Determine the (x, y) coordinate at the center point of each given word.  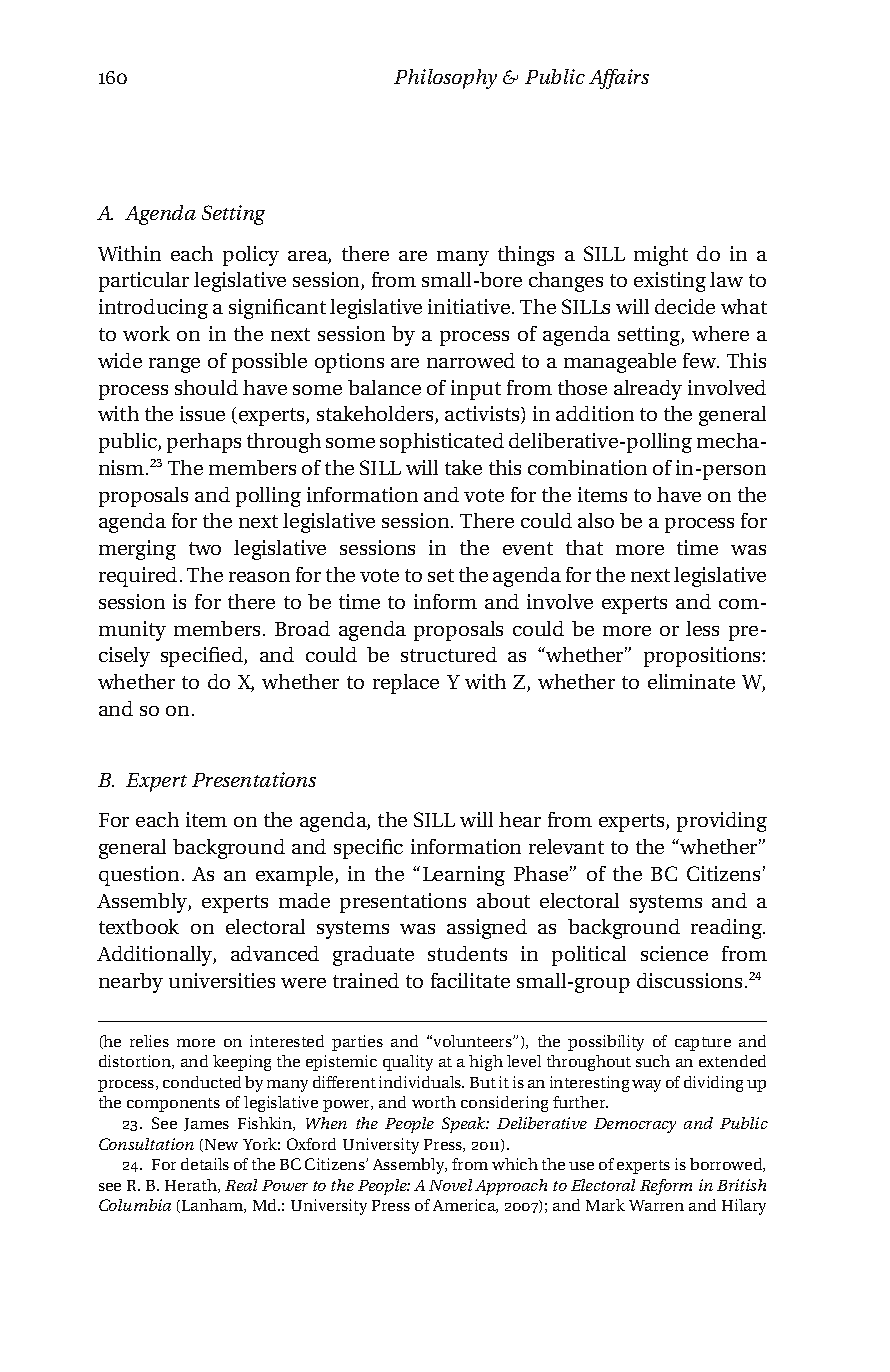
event (528, 548)
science (674, 953)
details (205, 1164)
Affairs (619, 79)
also (596, 520)
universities (222, 980)
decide (685, 306)
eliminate (691, 681)
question (139, 876)
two (205, 548)
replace (406, 684)
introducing (153, 309)
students (467, 953)
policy (251, 256)
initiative (469, 306)
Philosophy (445, 79)
